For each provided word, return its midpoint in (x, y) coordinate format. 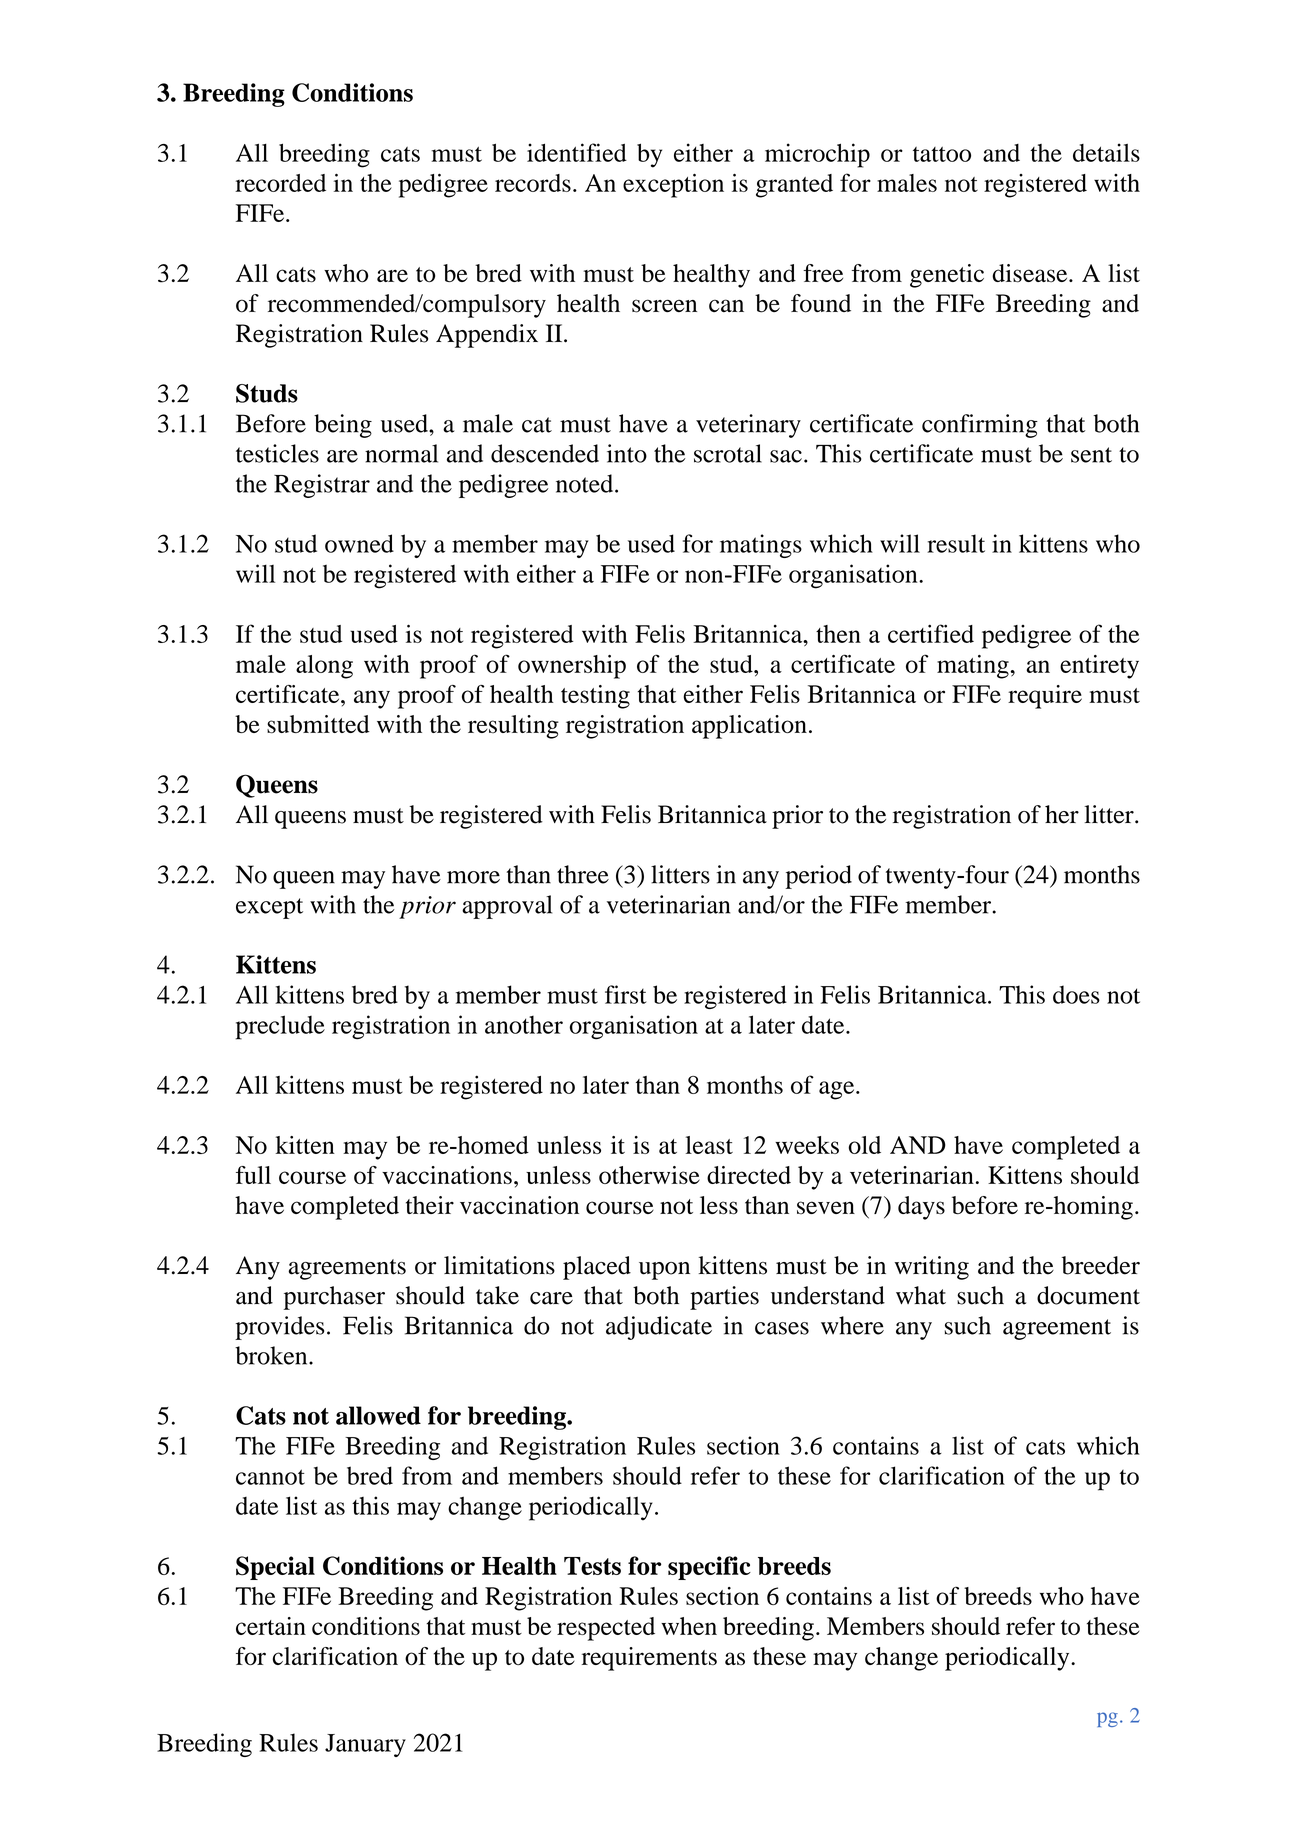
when (689, 1626)
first (626, 994)
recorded (280, 183)
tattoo (942, 154)
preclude (280, 1027)
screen (664, 306)
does (1076, 994)
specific (709, 1568)
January (365, 1745)
